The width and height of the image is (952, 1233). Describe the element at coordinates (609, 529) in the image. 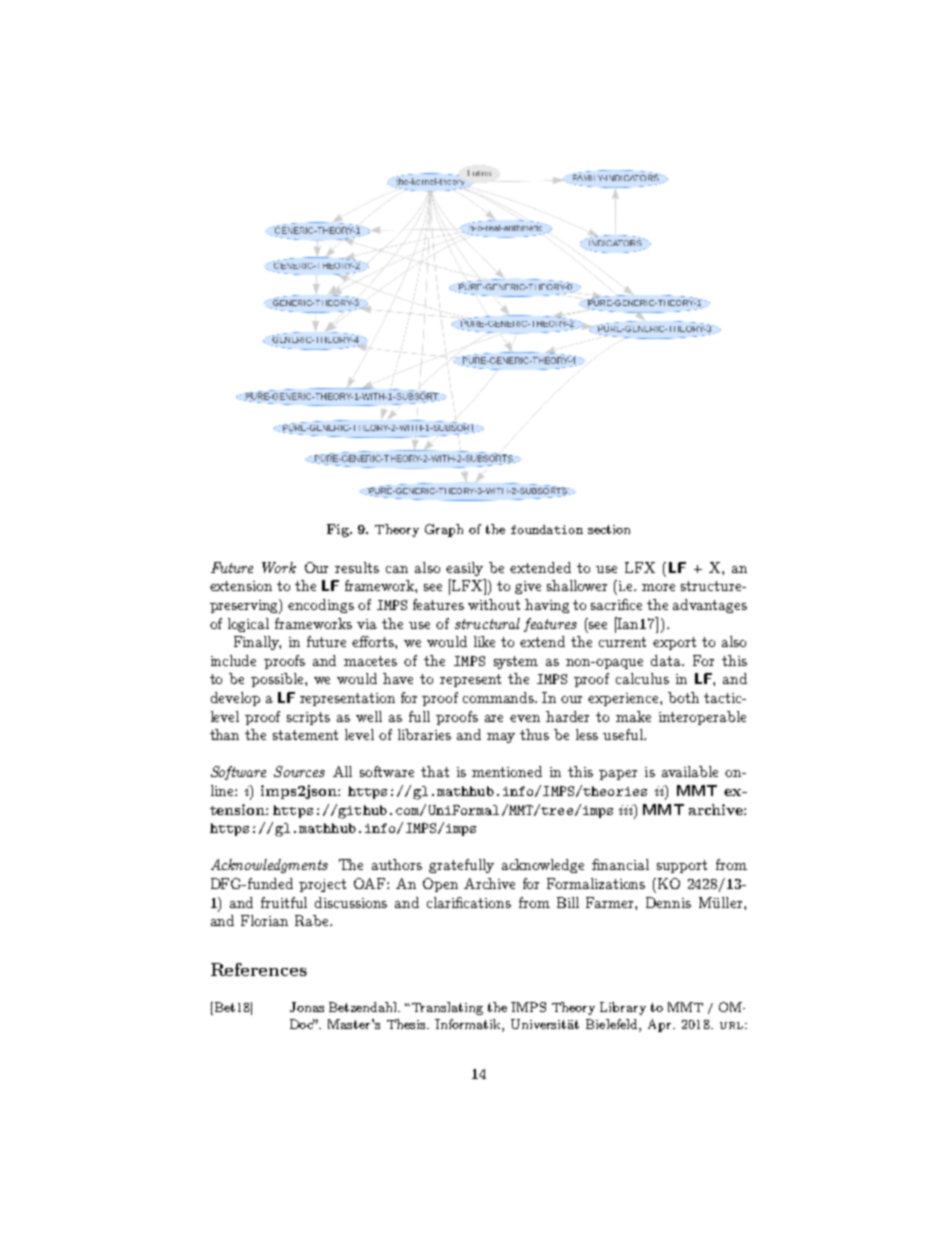

I see `section` at that location.
